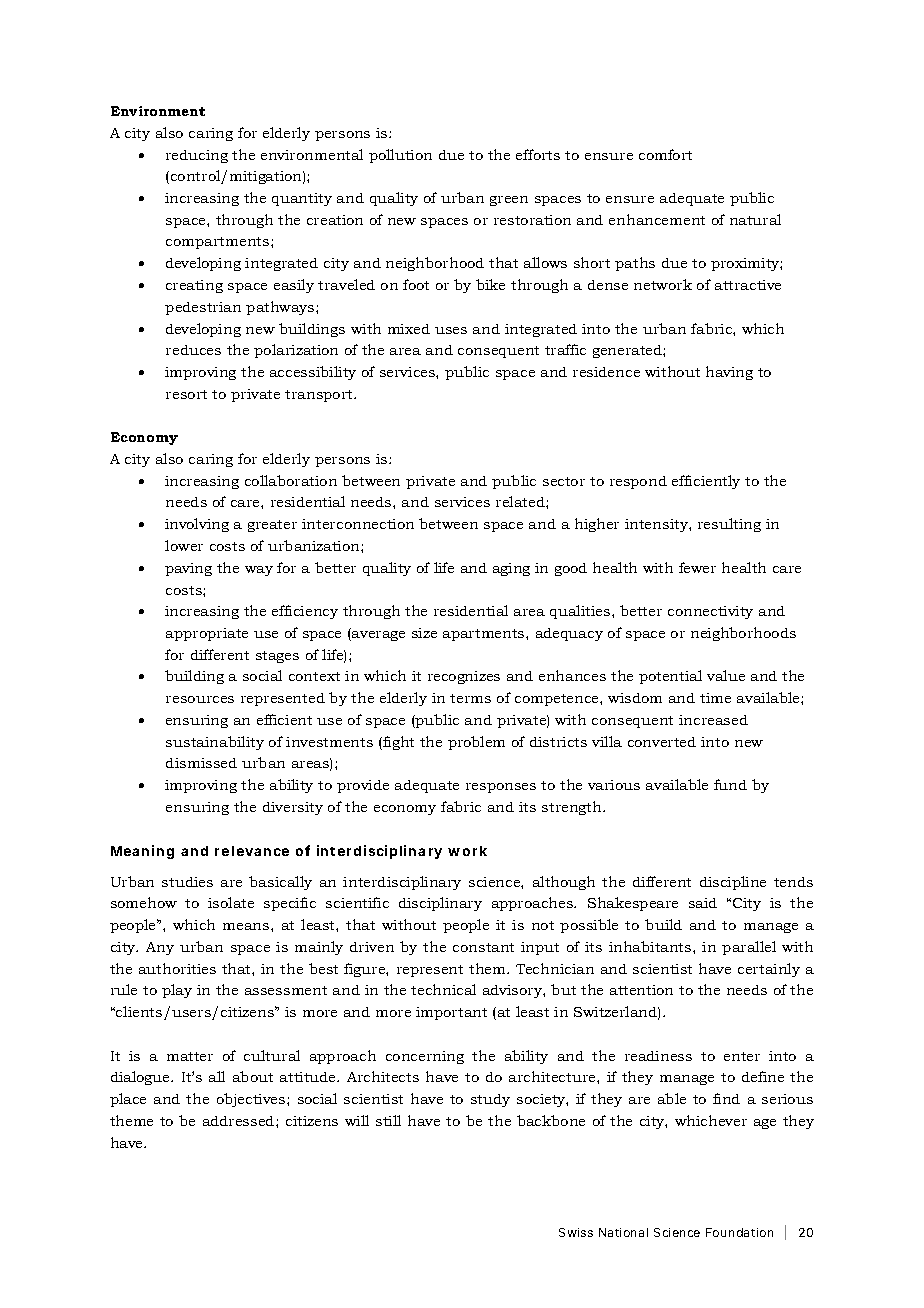 This screenshot has width=924, height=1308. What do you see at coordinates (509, 201) in the screenshot?
I see `green` at bounding box center [509, 201].
